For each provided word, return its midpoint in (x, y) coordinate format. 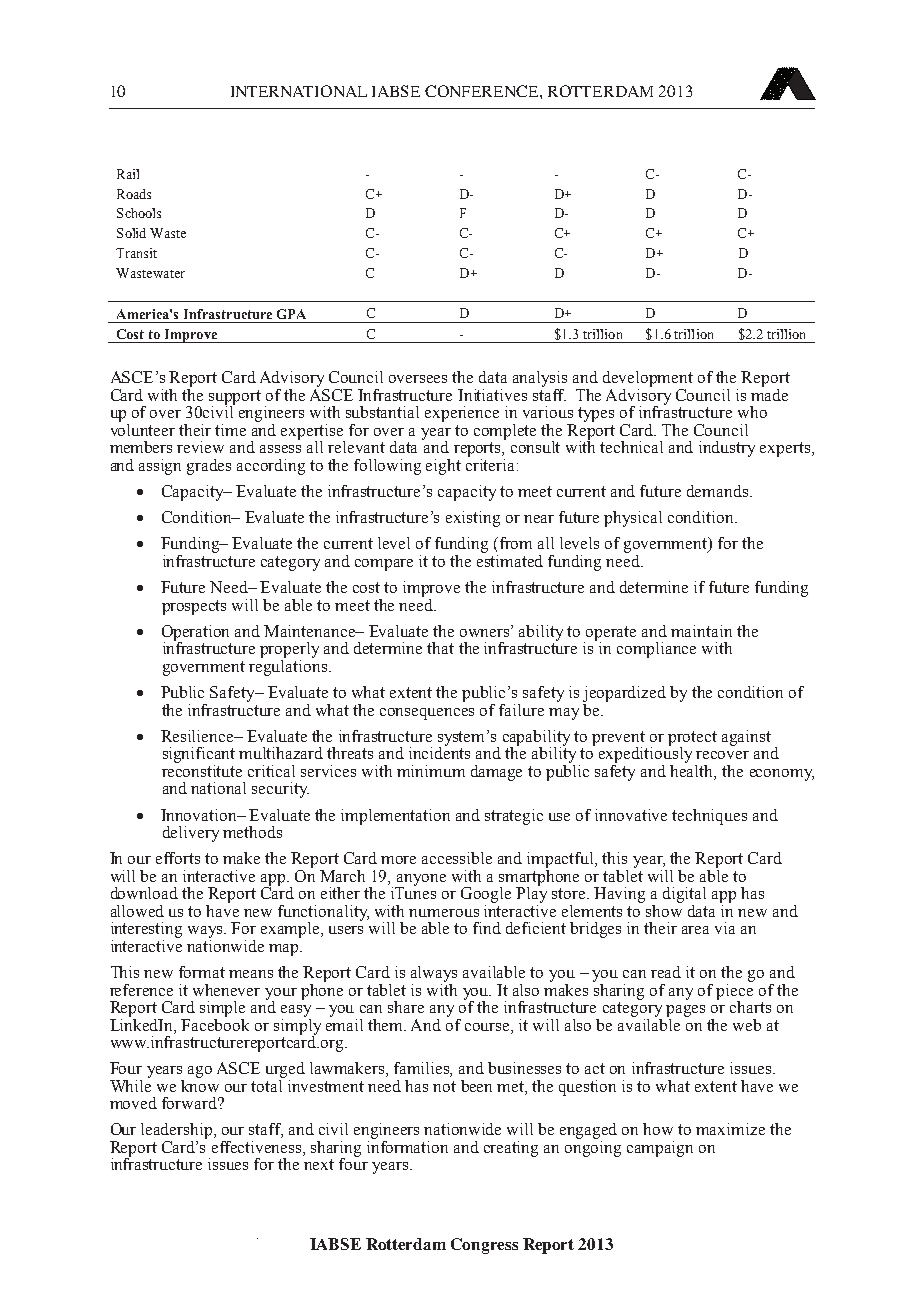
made (769, 393)
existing (473, 519)
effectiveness (258, 1148)
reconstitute (202, 769)
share (406, 1007)
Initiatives (492, 395)
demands (719, 491)
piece (734, 991)
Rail (128, 174)
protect (692, 739)
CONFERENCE (483, 91)
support (235, 398)
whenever (226, 990)
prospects (194, 607)
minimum (431, 771)
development (648, 380)
